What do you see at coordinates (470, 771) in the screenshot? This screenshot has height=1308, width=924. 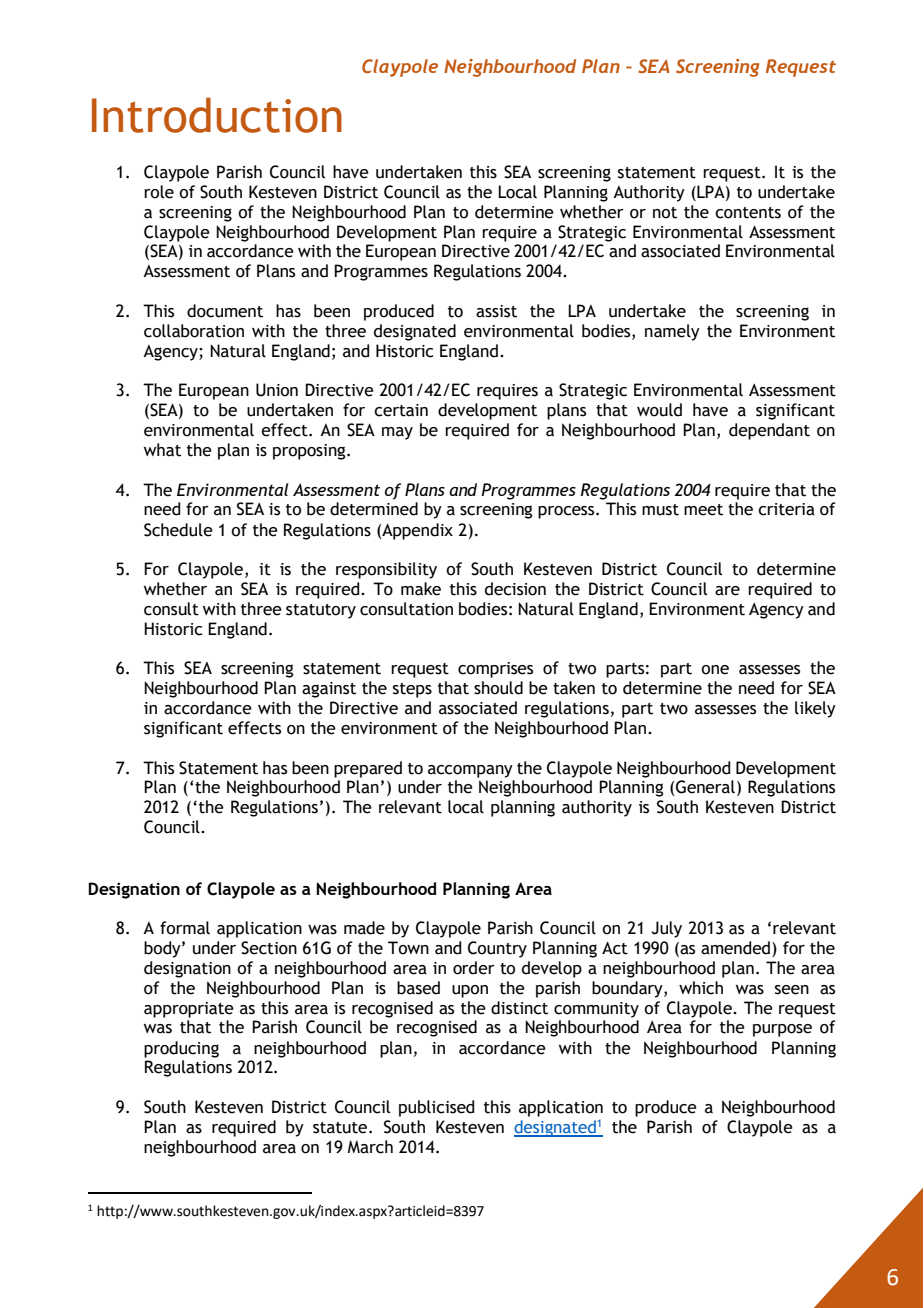 I see `accompany` at bounding box center [470, 771].
